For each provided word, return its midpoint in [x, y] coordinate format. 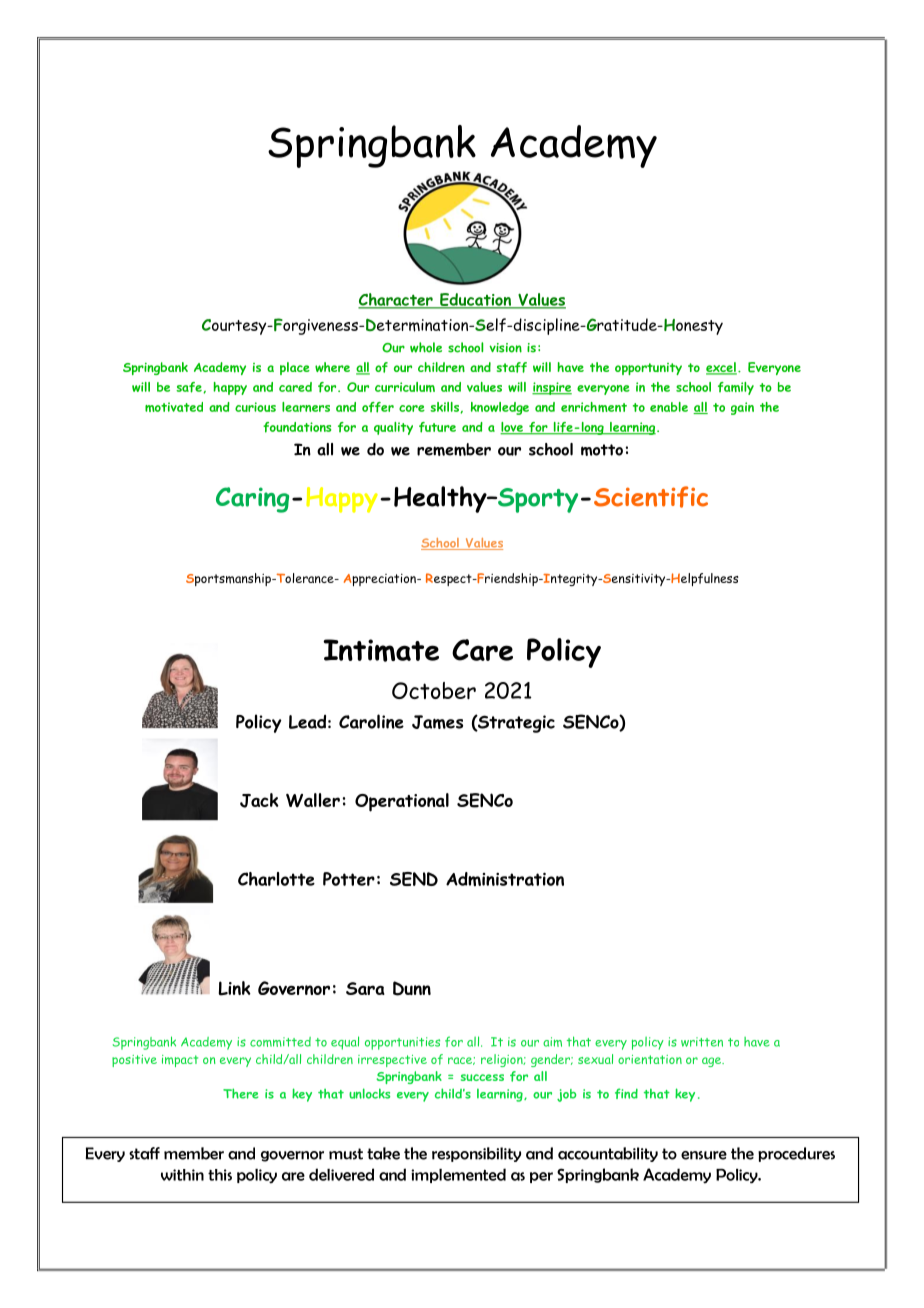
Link [234, 988]
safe [190, 387]
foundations [297, 427]
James [437, 722]
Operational [402, 802]
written [702, 1042]
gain [742, 408]
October [434, 690]
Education [475, 301]
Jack [259, 800]
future [437, 427]
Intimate [381, 650]
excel [721, 368]
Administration [505, 879]
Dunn [412, 988]
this [220, 1175]
